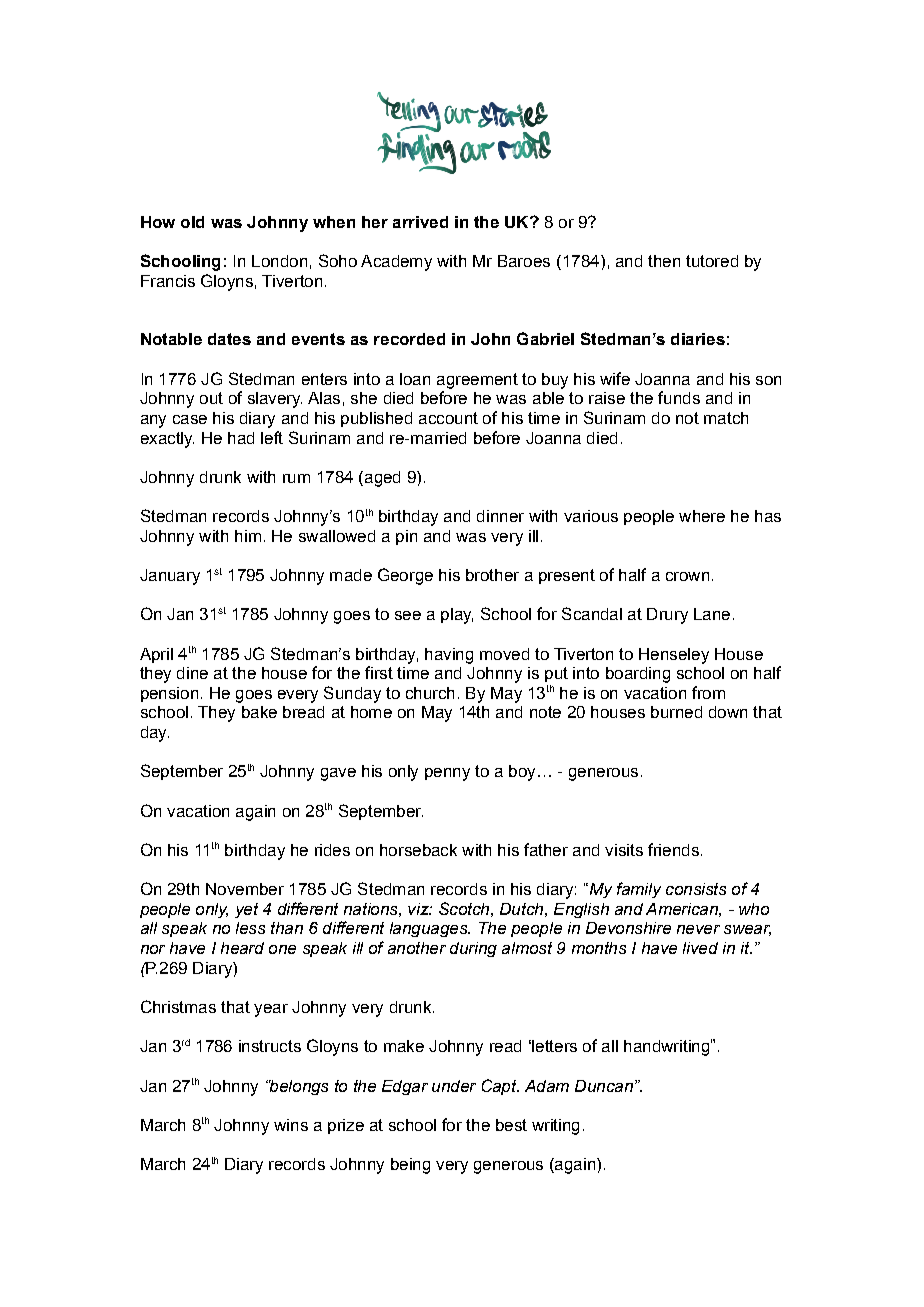 Image resolution: width=924 pixels, height=1307 pixels. I want to click on wins, so click(291, 1125).
